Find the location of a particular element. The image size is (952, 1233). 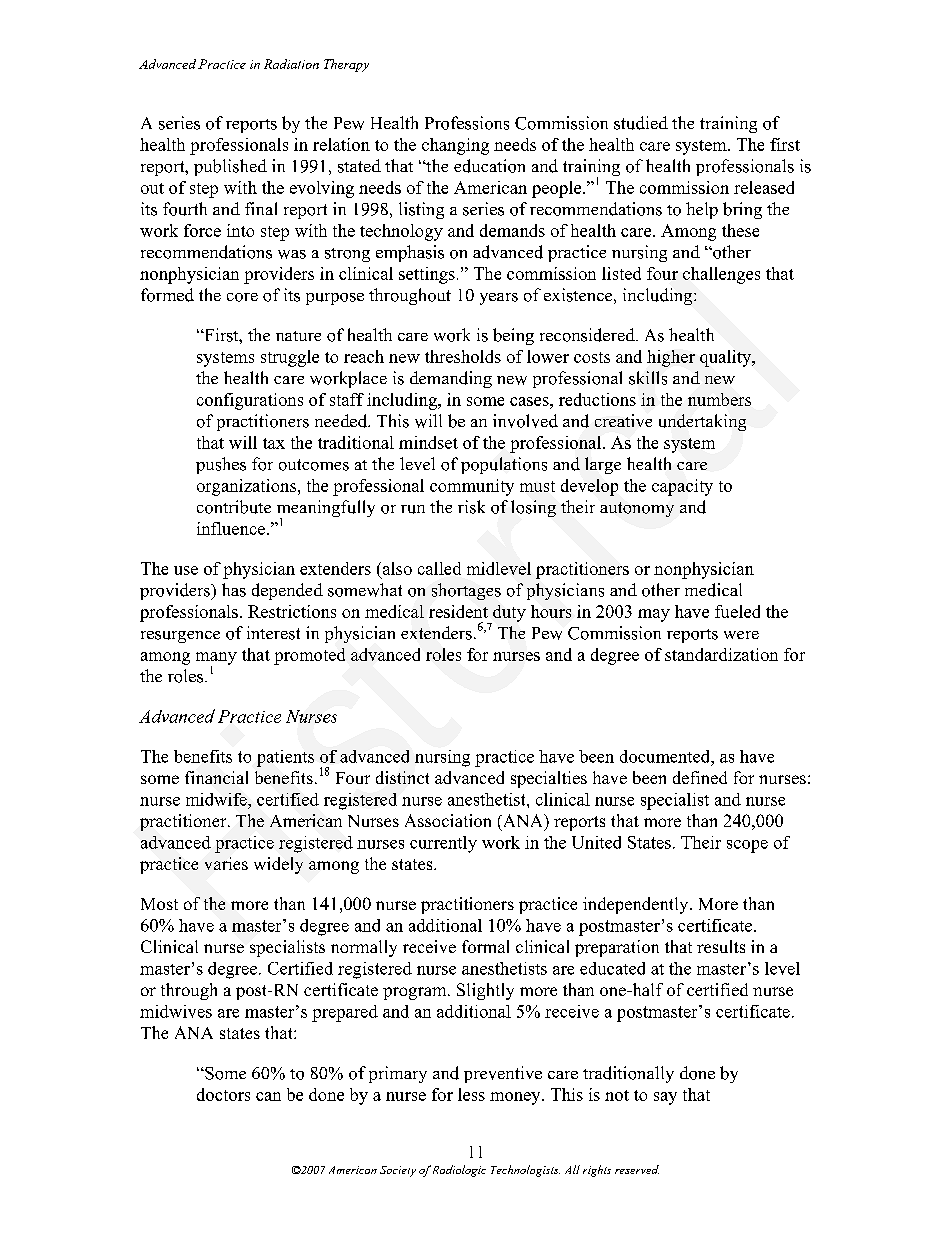

less is located at coordinates (471, 1094).
